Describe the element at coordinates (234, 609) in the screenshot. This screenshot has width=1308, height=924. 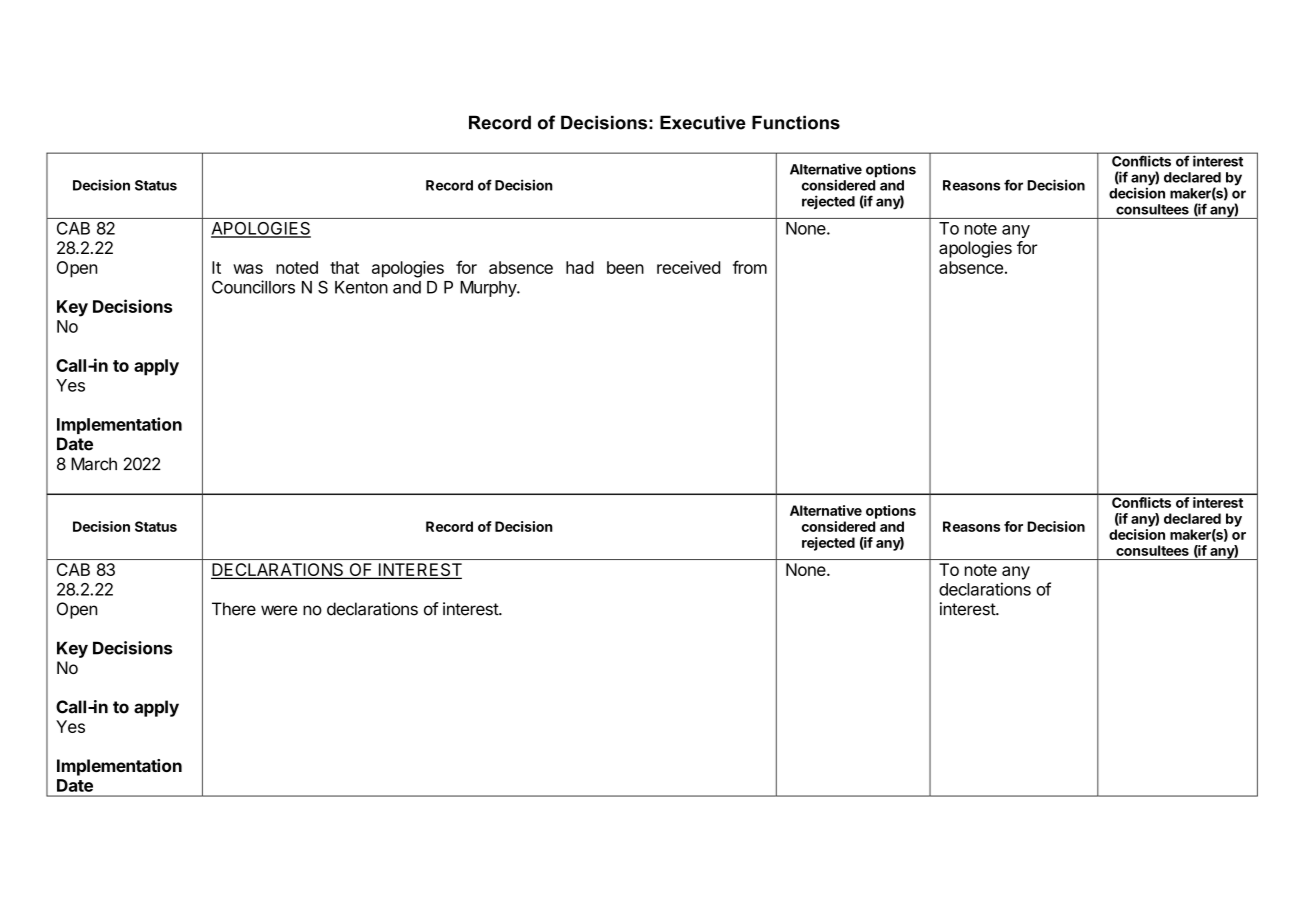
I see `There` at that location.
